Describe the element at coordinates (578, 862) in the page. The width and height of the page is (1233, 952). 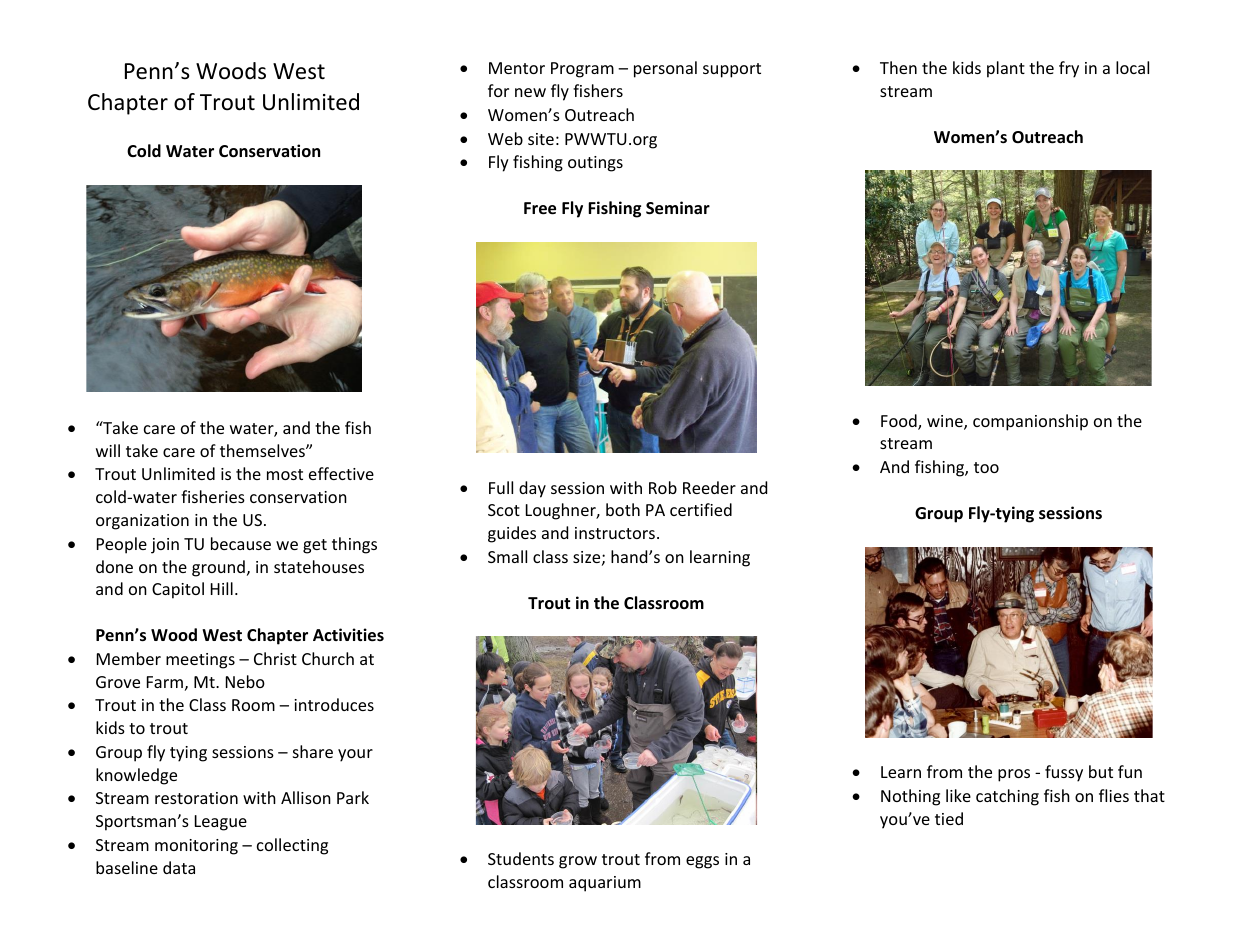
I see `grow` at that location.
